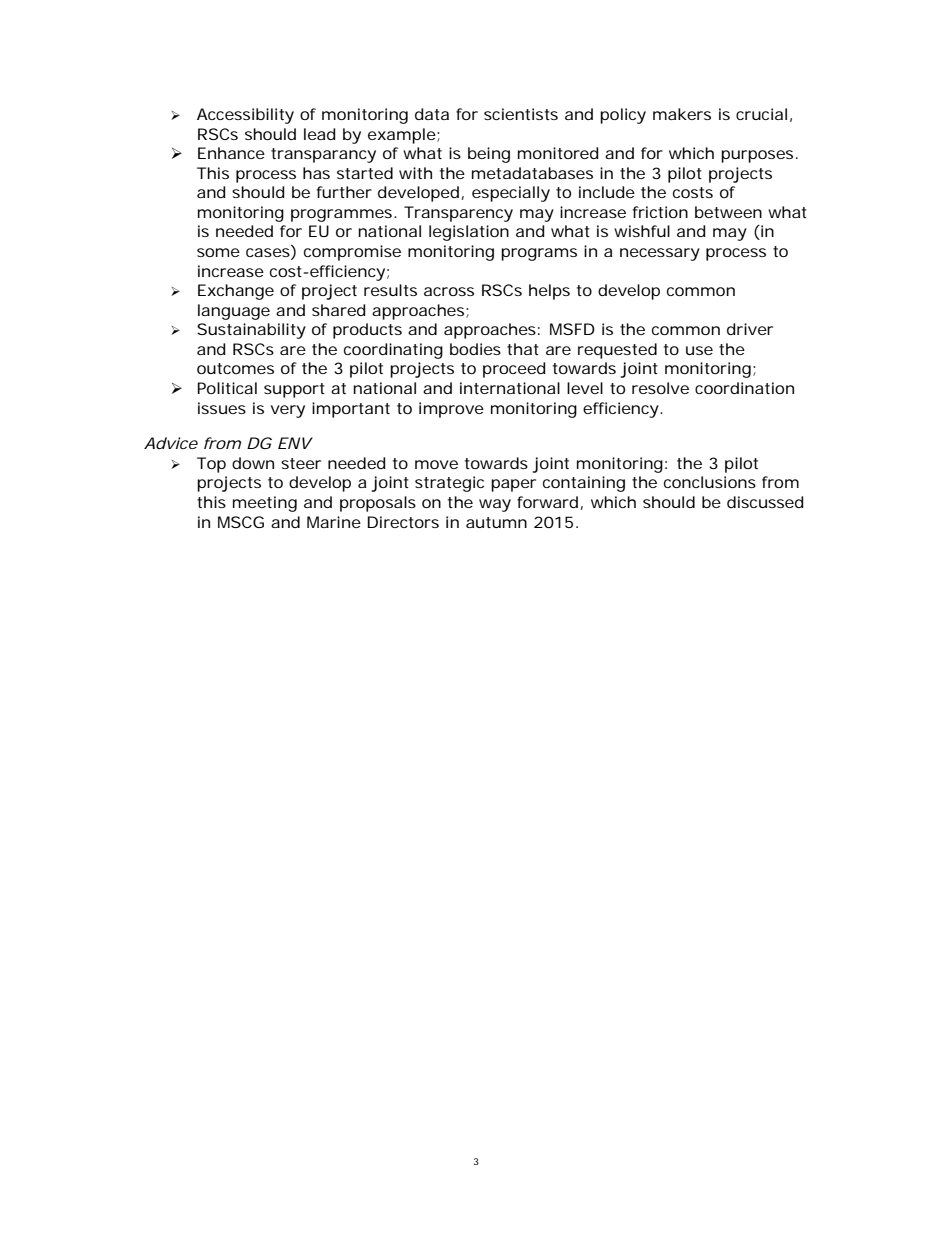 This page has height=1233, width=952. What do you see at coordinates (251, 331) in the page?
I see `Sustainability` at bounding box center [251, 331].
